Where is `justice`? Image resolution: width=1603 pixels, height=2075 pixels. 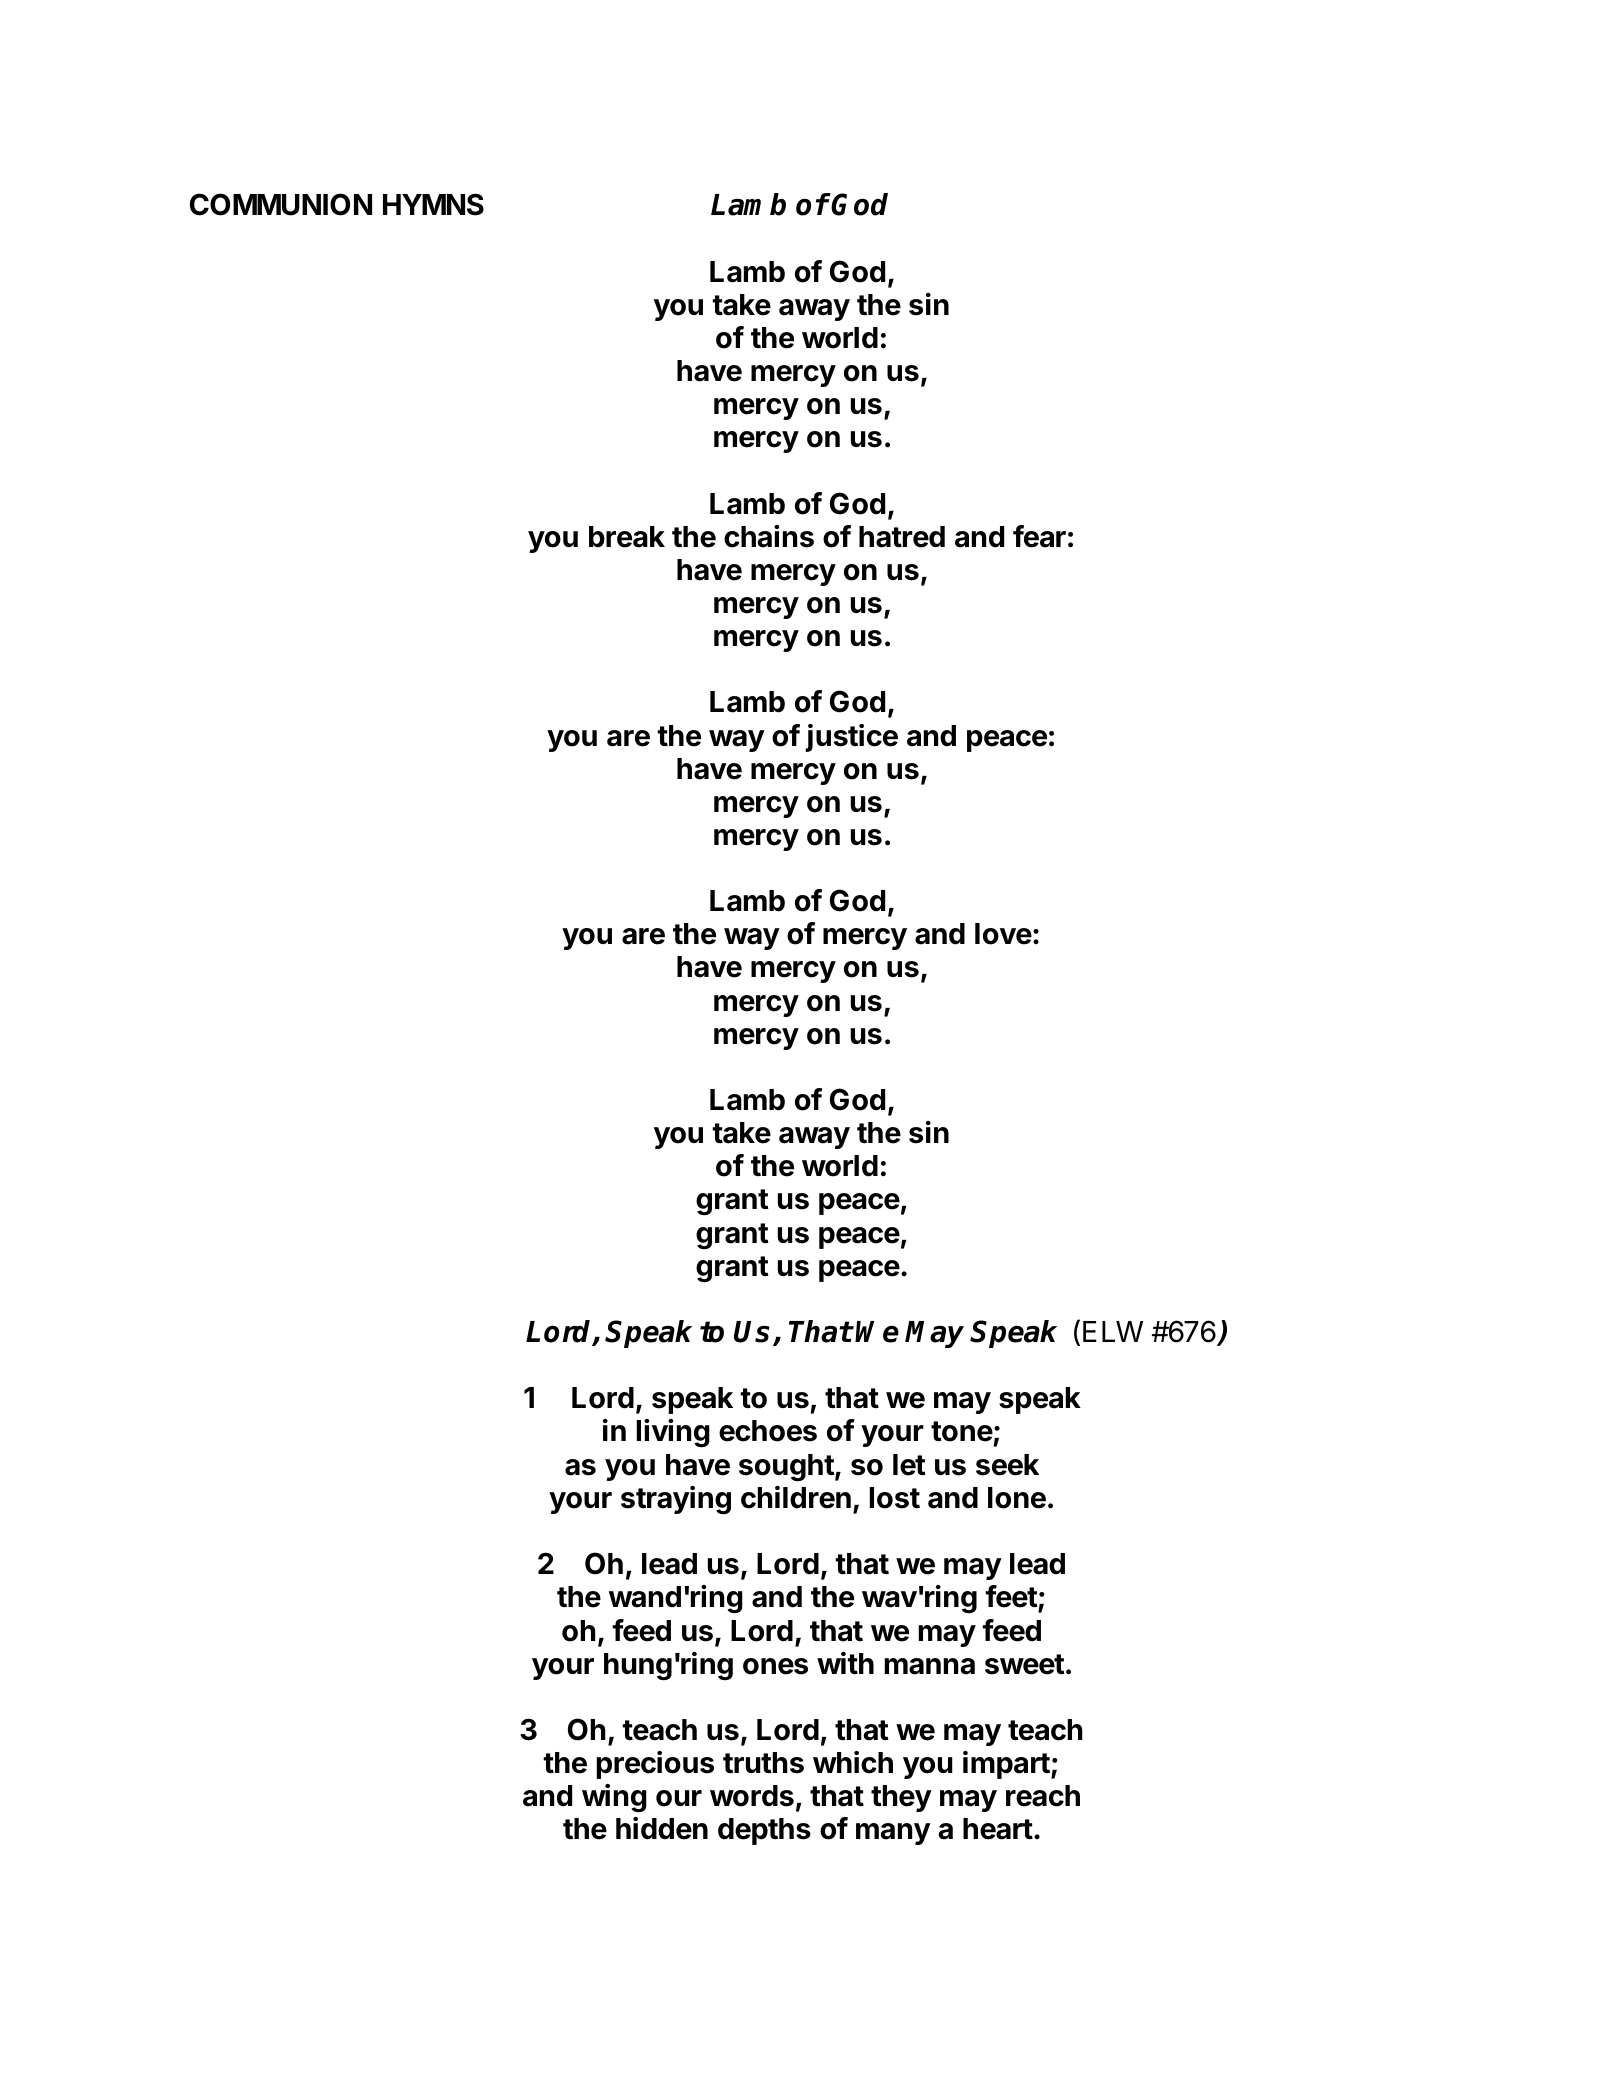
justice is located at coordinates (851, 738).
